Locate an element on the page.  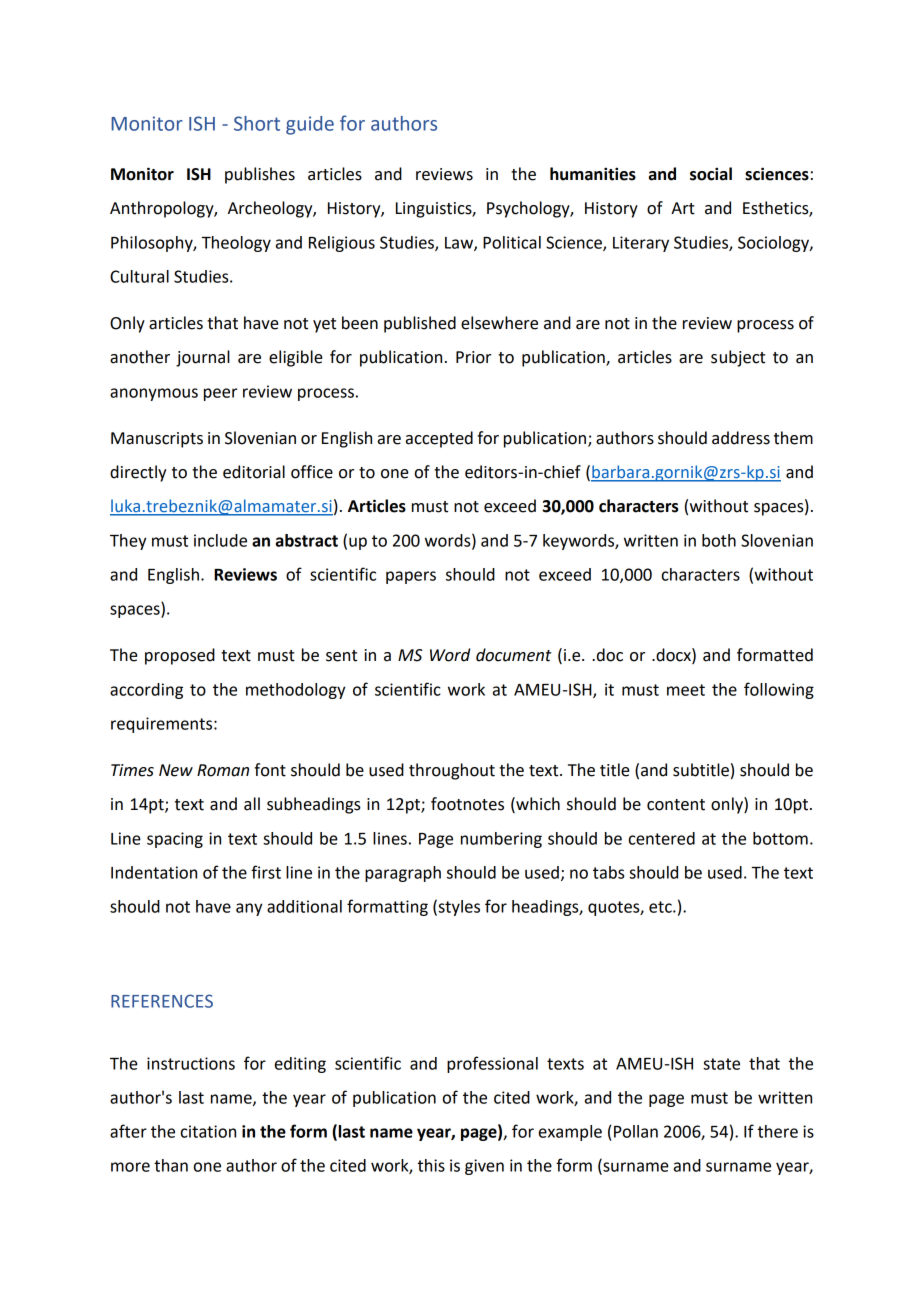
content is located at coordinates (676, 805).
